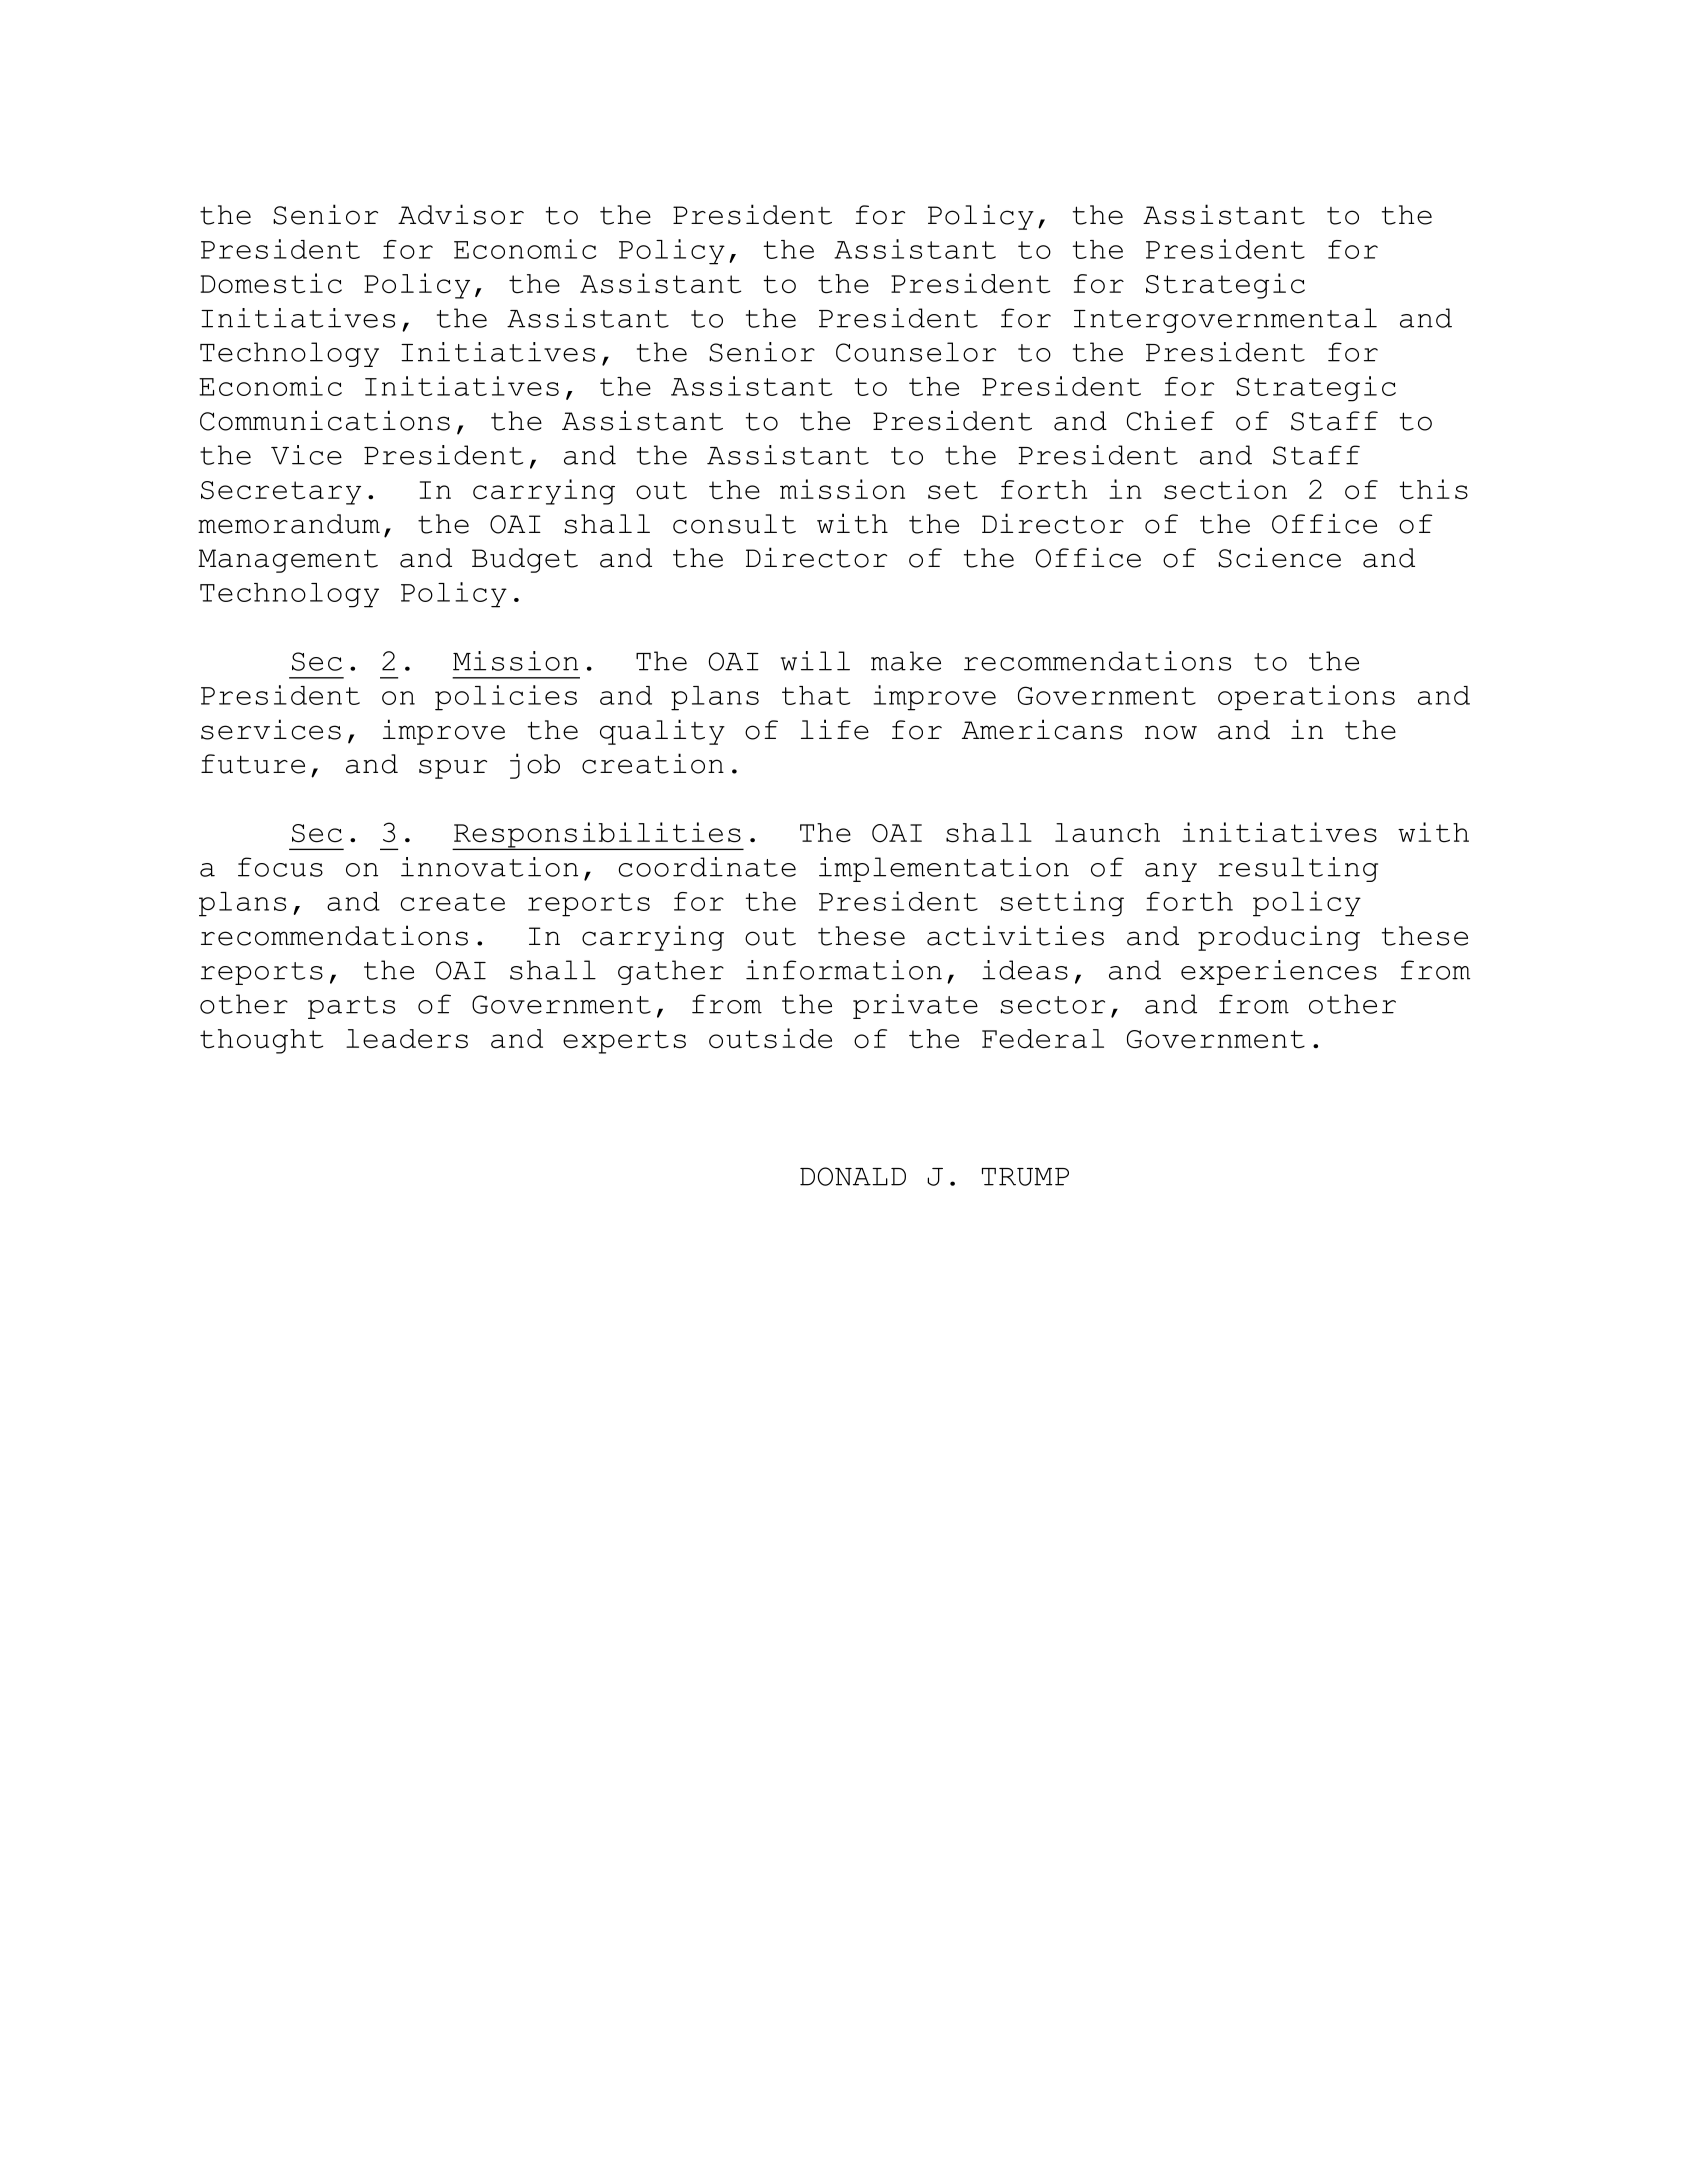 The width and height of the page is (1685, 2181). What do you see at coordinates (853, 1176) in the page?
I see `DONALD` at bounding box center [853, 1176].
